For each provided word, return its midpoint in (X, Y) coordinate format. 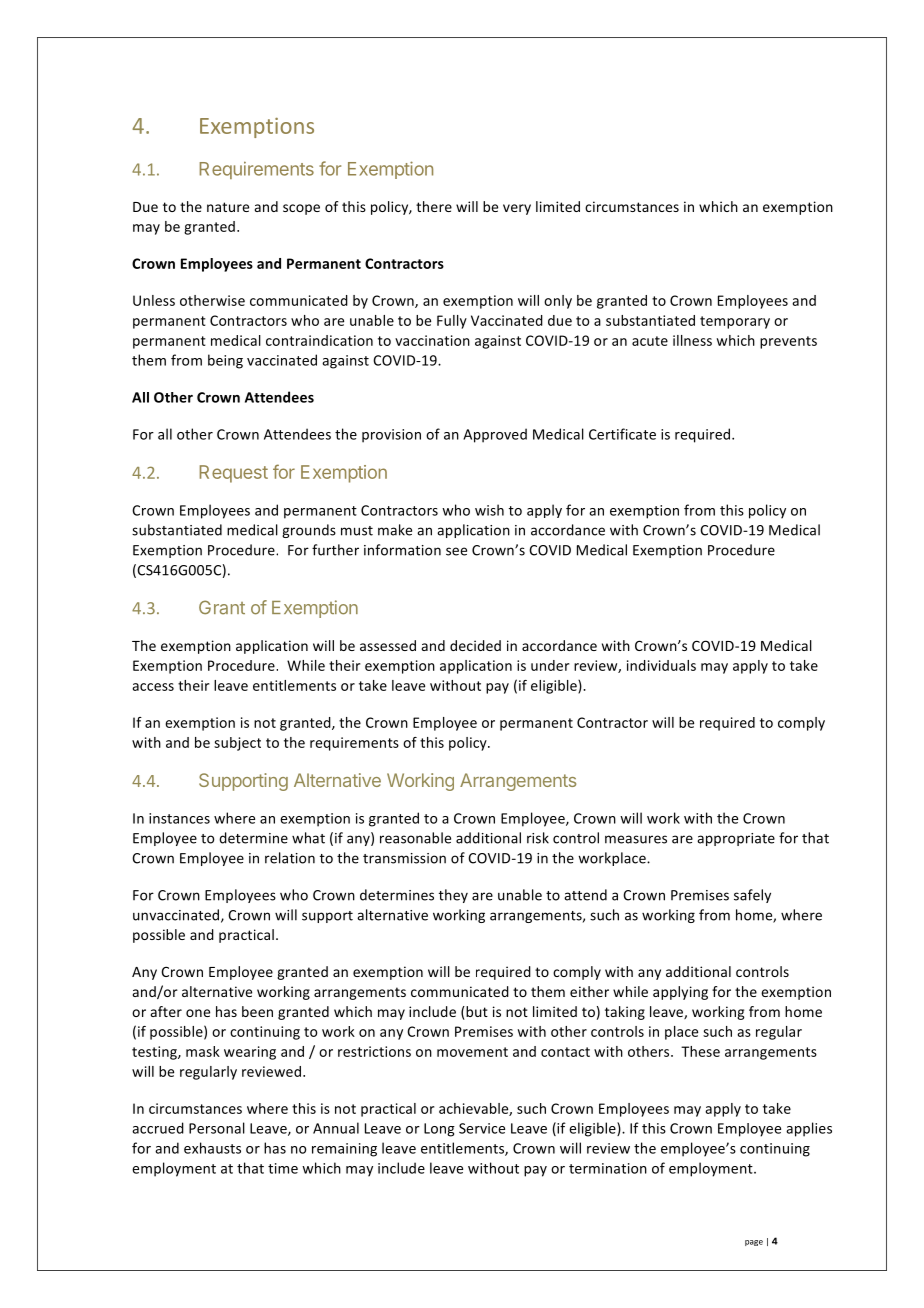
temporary (735, 322)
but (476, 1011)
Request (233, 474)
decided (475, 645)
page (754, 1243)
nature (228, 207)
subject (237, 744)
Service (482, 1128)
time (283, 1168)
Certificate (622, 434)
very (517, 209)
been (257, 1011)
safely (752, 896)
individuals (661, 665)
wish (489, 510)
